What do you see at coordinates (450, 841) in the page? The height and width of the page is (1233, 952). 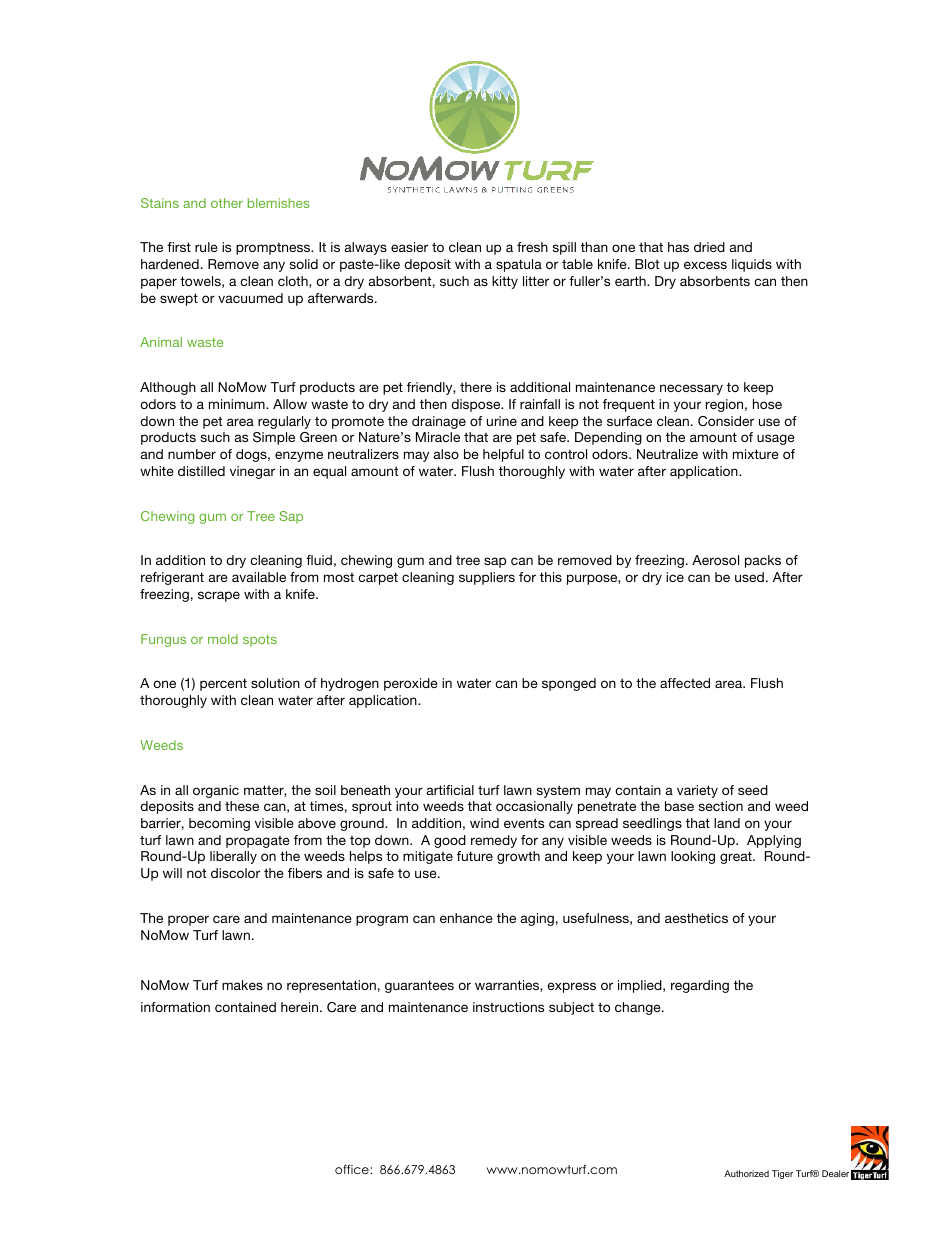 I see `good` at bounding box center [450, 841].
